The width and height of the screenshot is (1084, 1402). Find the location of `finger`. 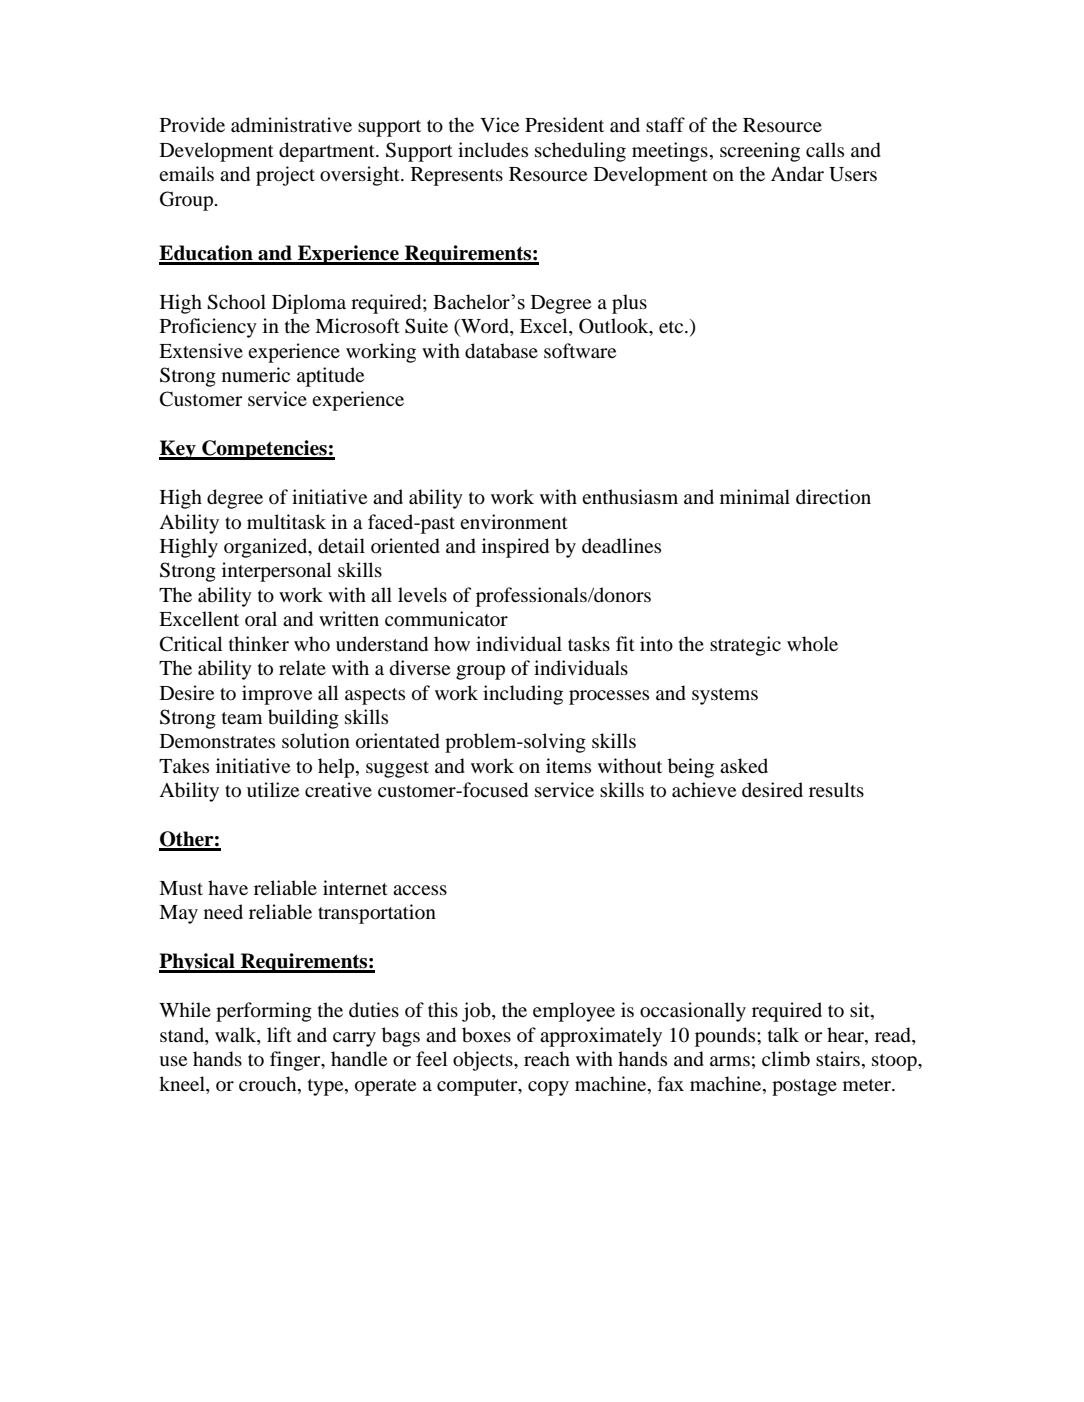

finger is located at coordinates (296, 1061).
